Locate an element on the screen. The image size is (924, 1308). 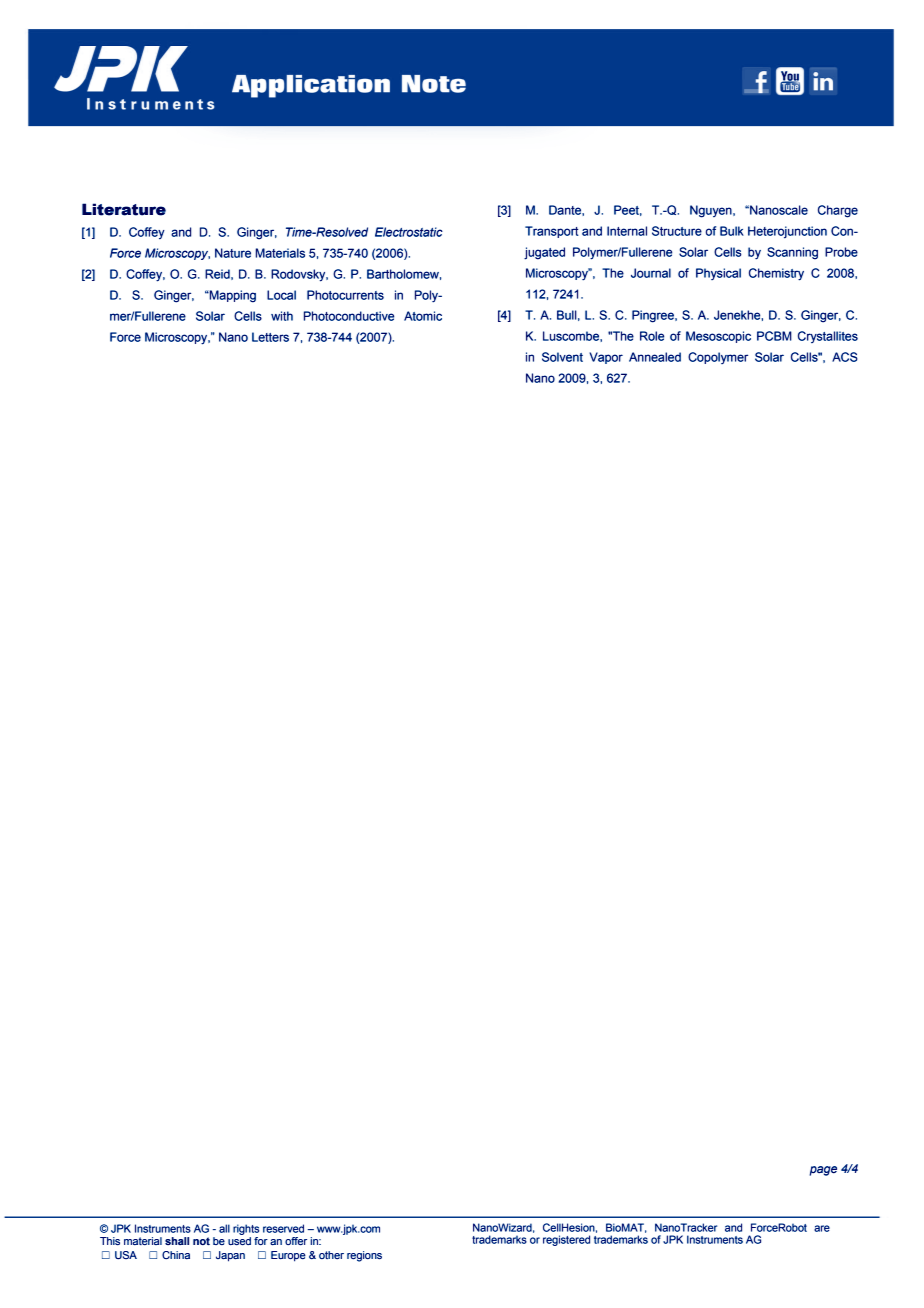
Bulk is located at coordinates (732, 231).
